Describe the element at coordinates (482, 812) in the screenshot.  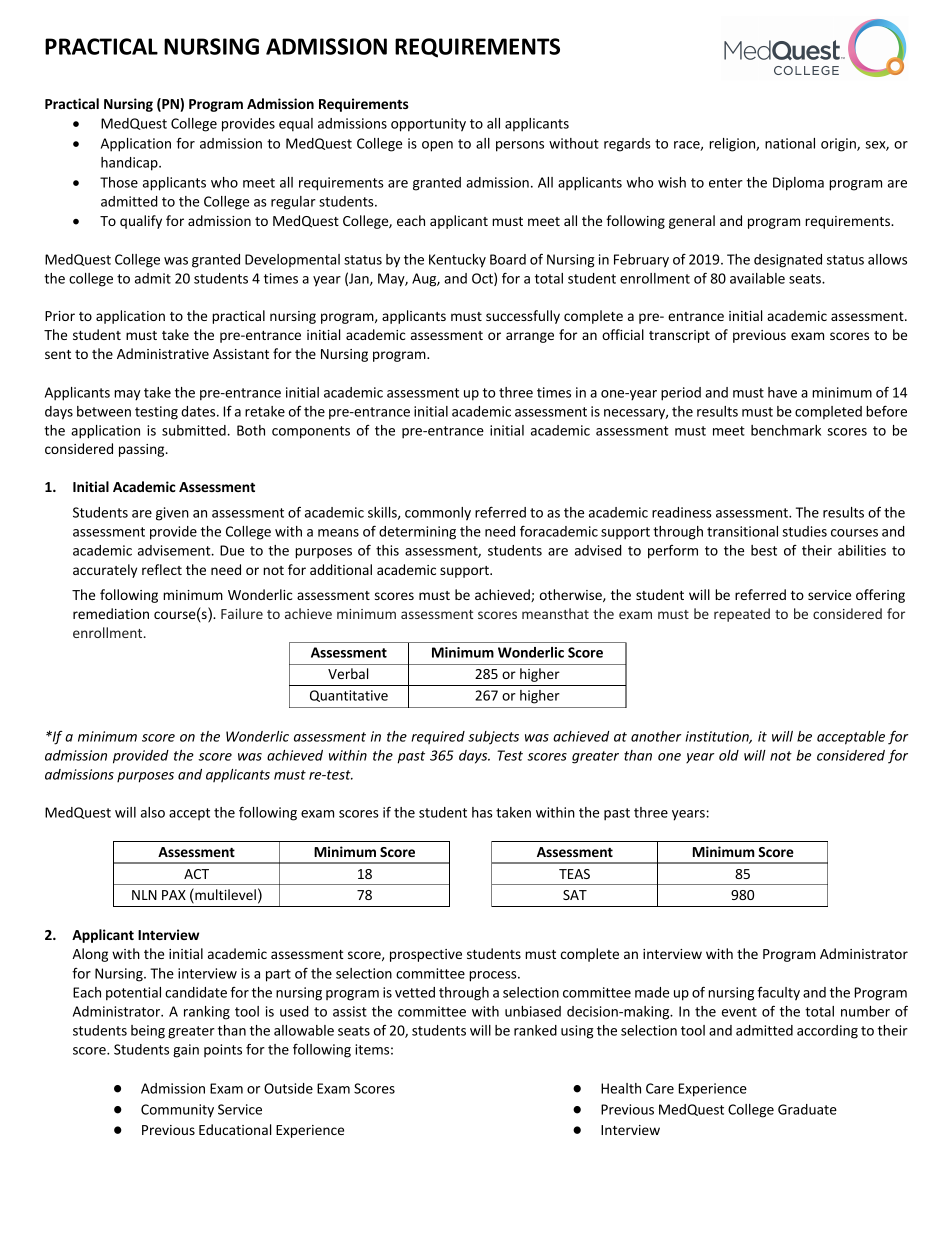
I see `has` at that location.
